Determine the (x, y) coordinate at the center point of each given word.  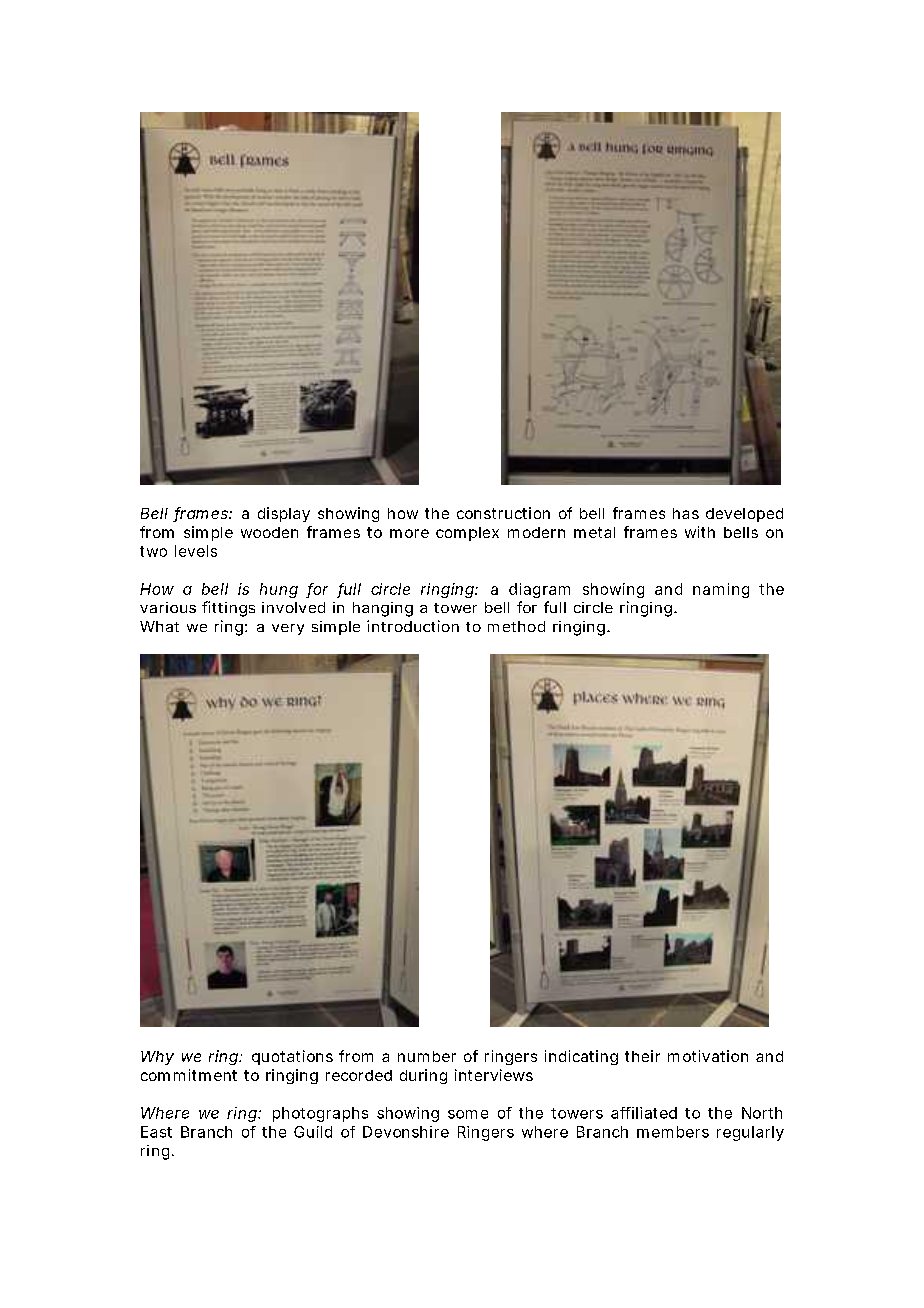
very (288, 629)
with (700, 532)
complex (467, 534)
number (427, 1056)
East (156, 1132)
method (516, 626)
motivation (708, 1056)
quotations (292, 1057)
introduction (413, 626)
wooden (269, 532)
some (468, 1114)
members (673, 1132)
